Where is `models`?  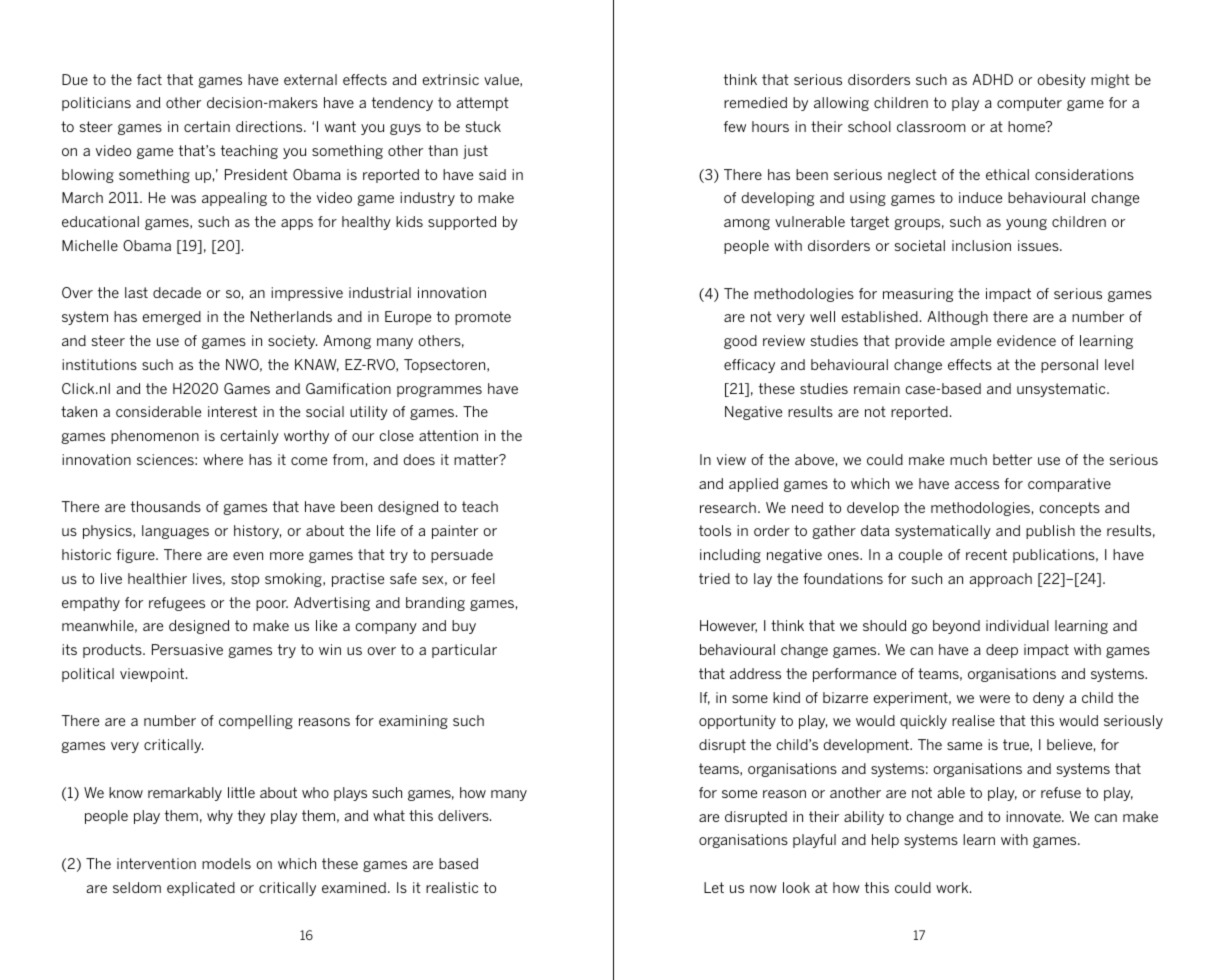 models is located at coordinates (226, 863).
